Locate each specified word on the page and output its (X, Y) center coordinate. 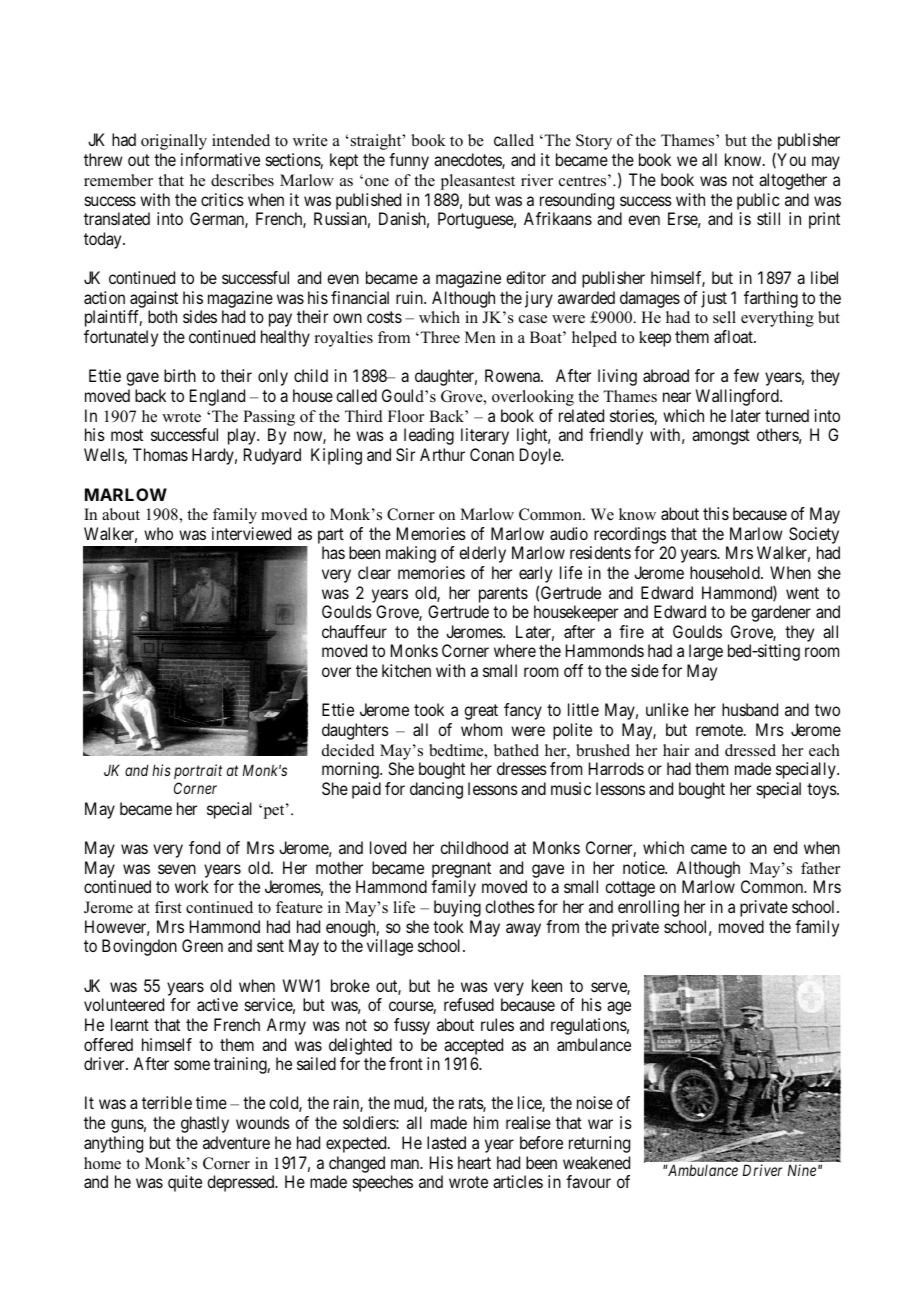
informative (220, 159)
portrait (198, 771)
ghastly (205, 1124)
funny (409, 161)
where (515, 650)
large (706, 652)
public (758, 201)
